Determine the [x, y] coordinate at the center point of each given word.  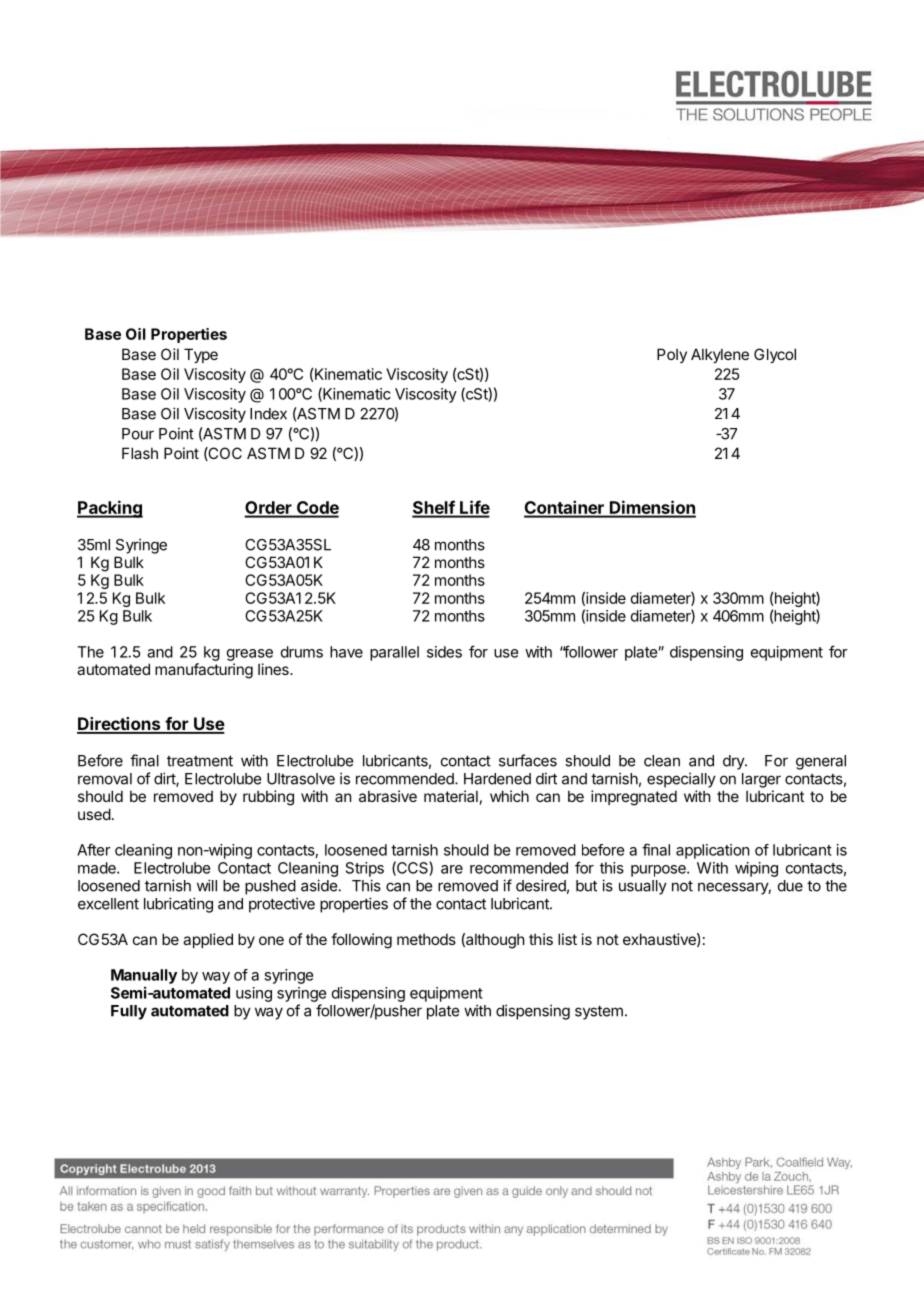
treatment [200, 761]
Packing [110, 509]
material [451, 796]
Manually [144, 976]
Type [201, 355]
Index [268, 414]
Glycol [775, 355]
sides [444, 652]
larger [761, 780]
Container [565, 508]
